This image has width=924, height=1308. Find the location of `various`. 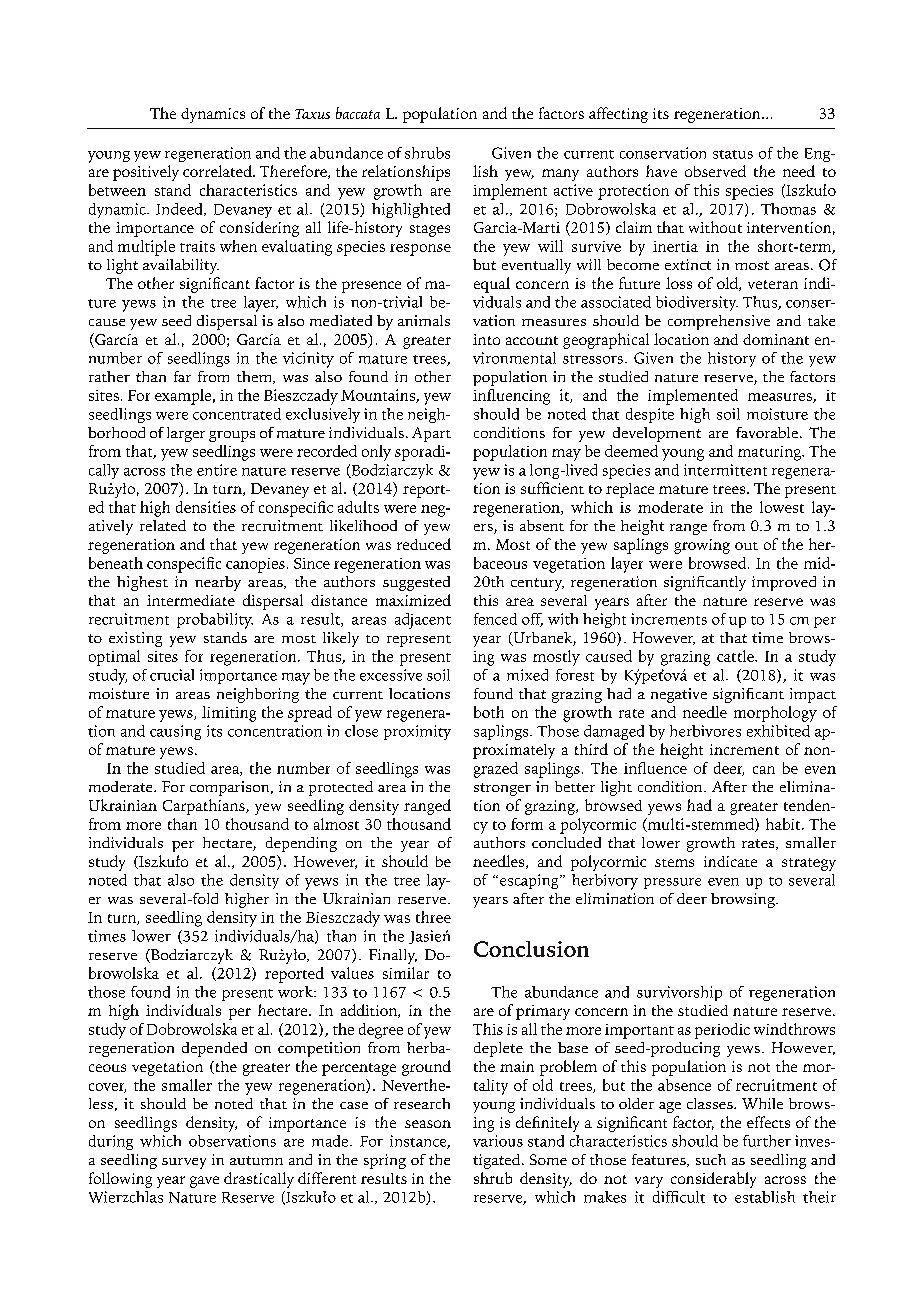

various is located at coordinates (498, 1141).
